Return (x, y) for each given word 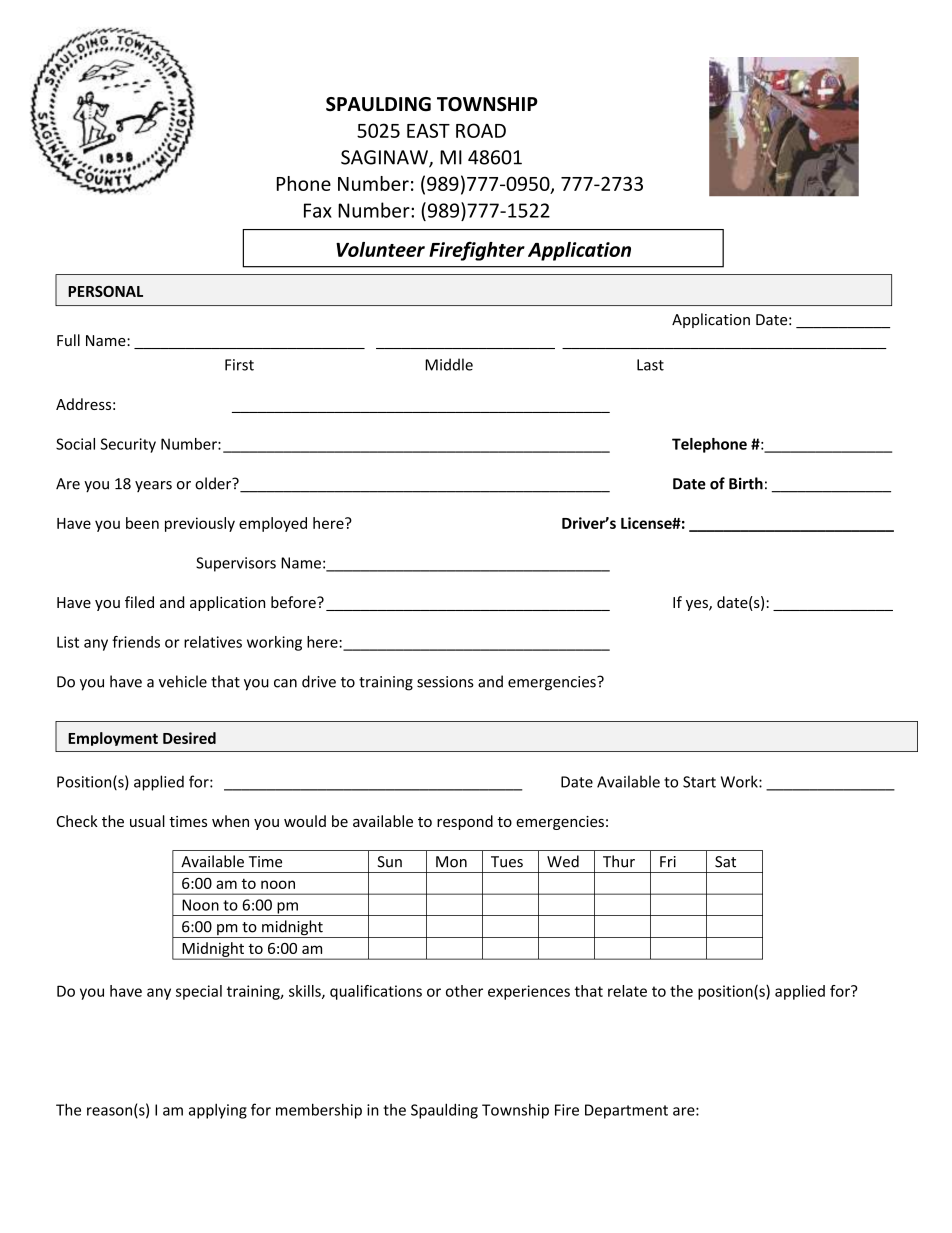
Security (128, 445)
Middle (449, 364)
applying (218, 1111)
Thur (619, 861)
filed (139, 602)
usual (147, 821)
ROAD (481, 130)
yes (698, 605)
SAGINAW (385, 158)
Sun (389, 862)
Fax (318, 210)
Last (650, 365)
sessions (445, 682)
